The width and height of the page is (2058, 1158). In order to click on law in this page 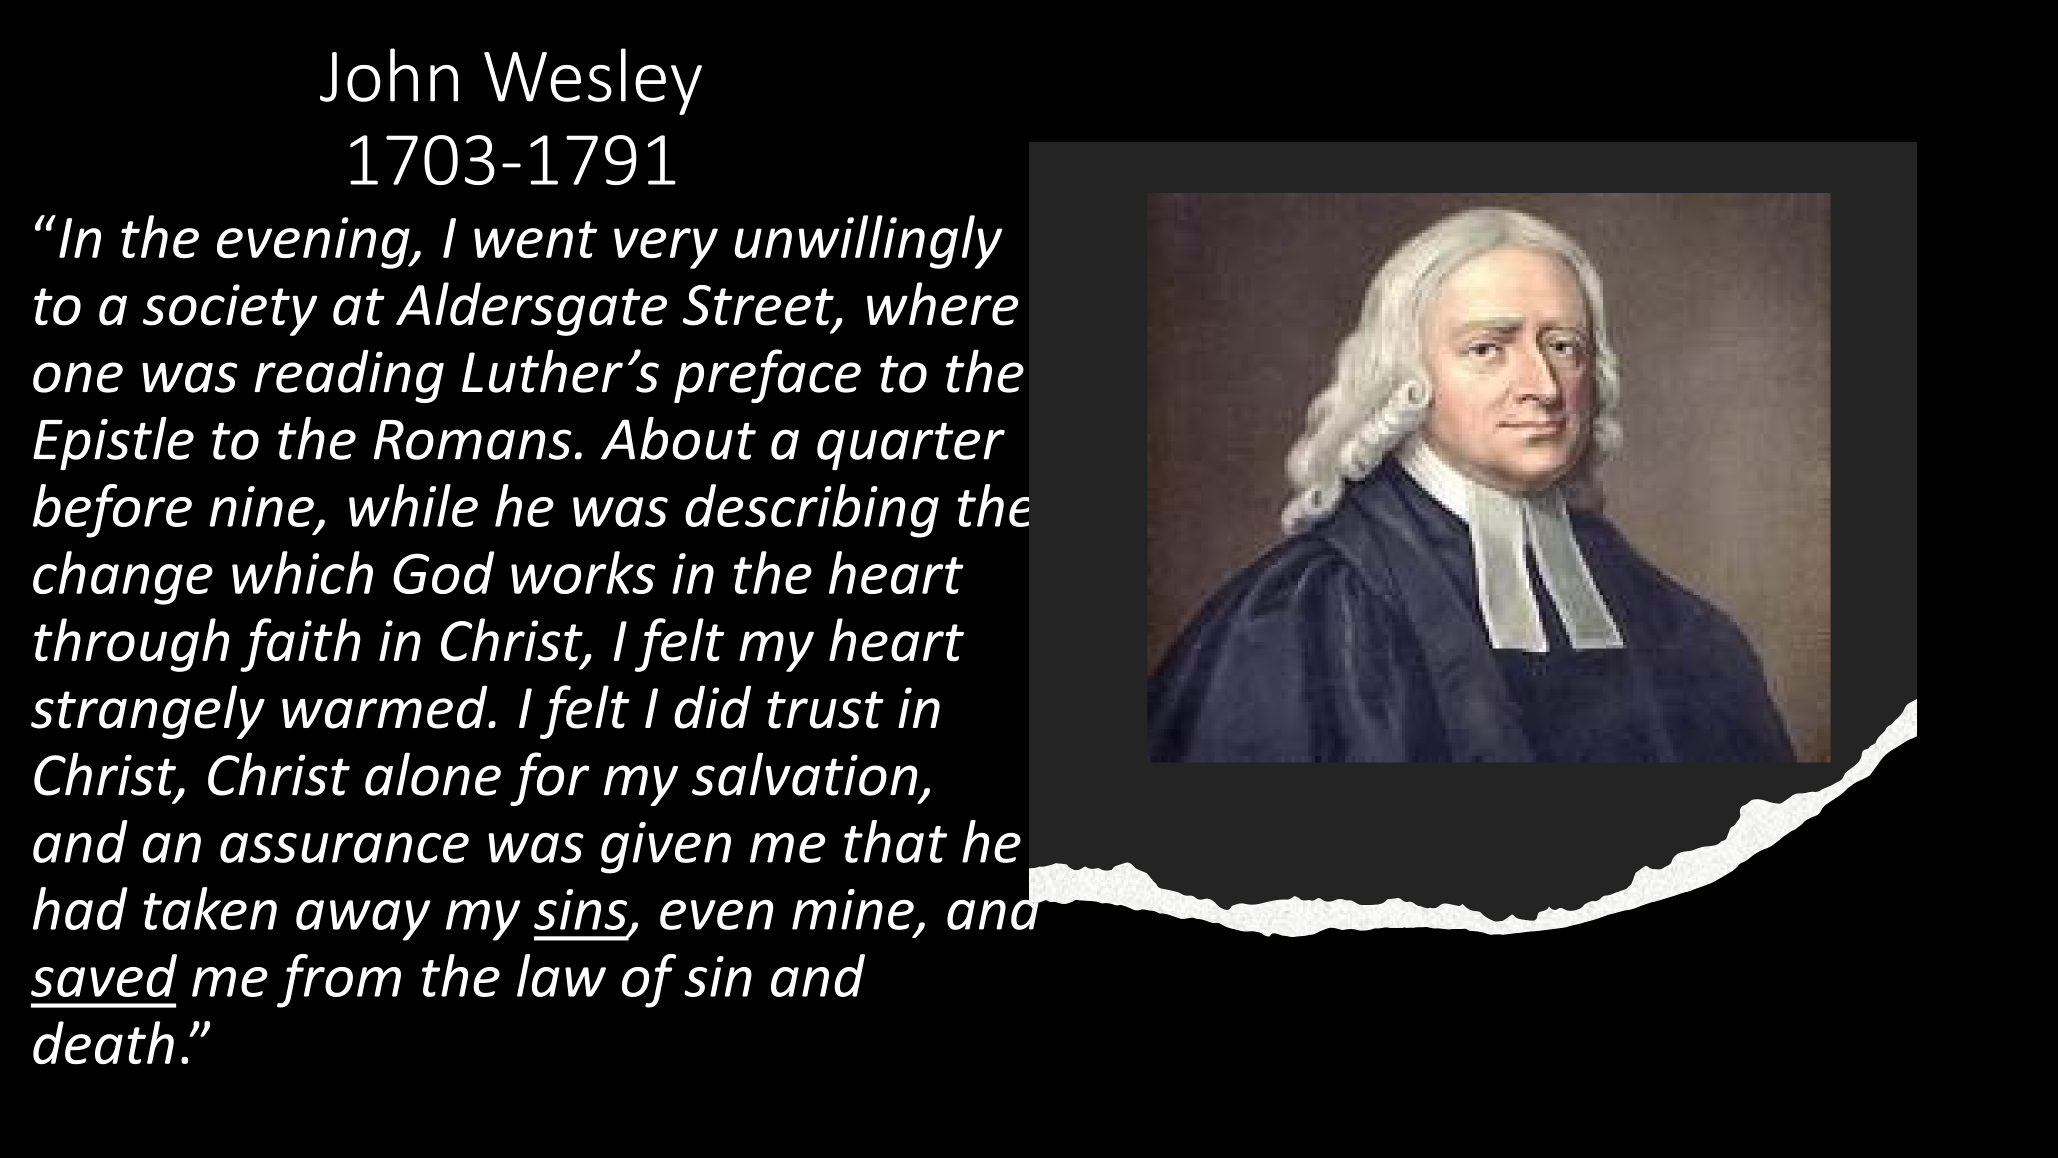, I will do `click(561, 975)`.
